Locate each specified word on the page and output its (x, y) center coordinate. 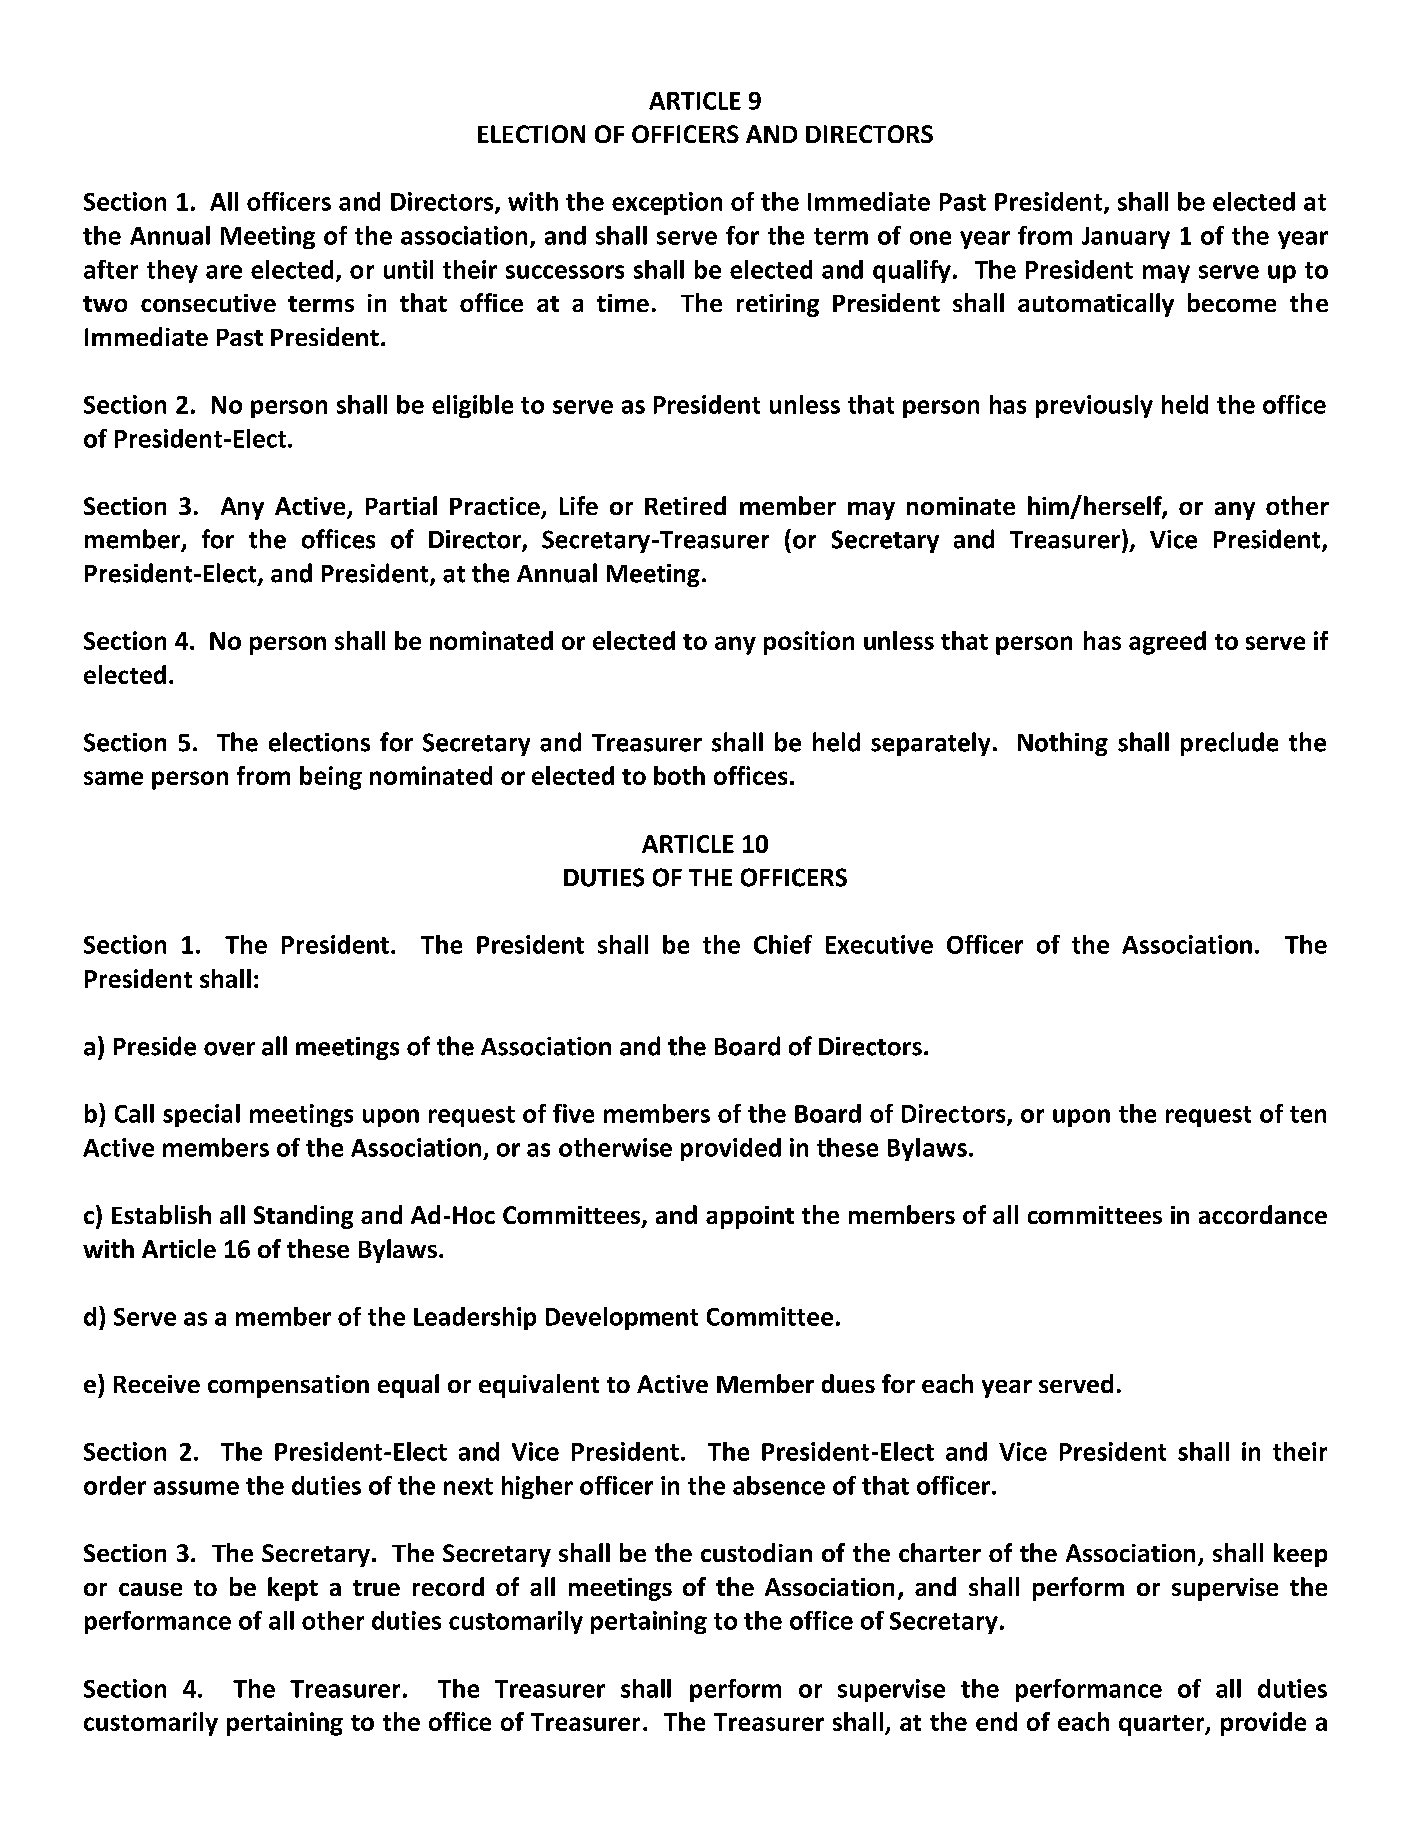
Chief (783, 944)
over (229, 1049)
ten (1308, 1114)
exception (667, 203)
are (224, 272)
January (1126, 238)
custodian (756, 1552)
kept (293, 1589)
